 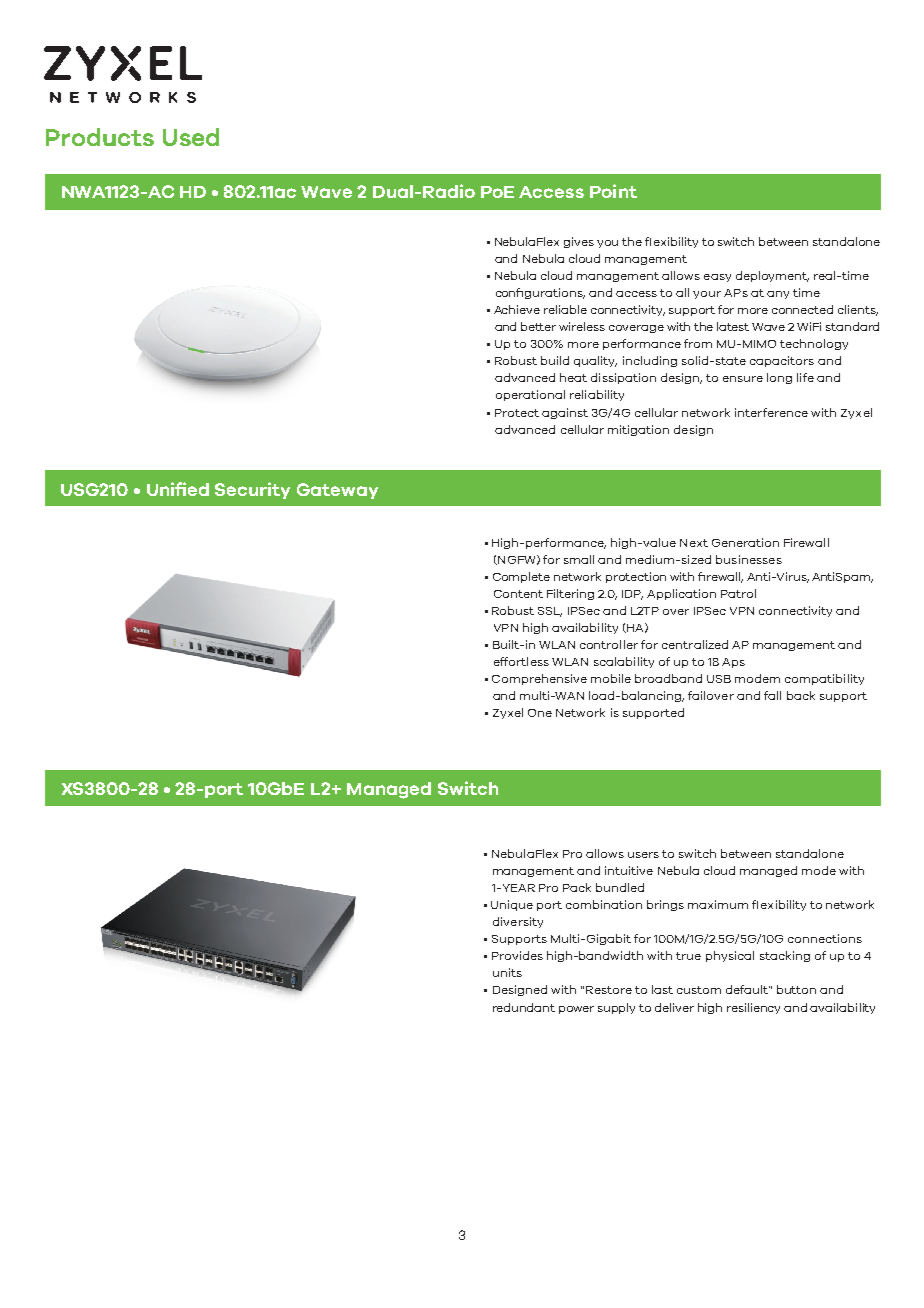 I want to click on effortless, so click(x=521, y=661).
